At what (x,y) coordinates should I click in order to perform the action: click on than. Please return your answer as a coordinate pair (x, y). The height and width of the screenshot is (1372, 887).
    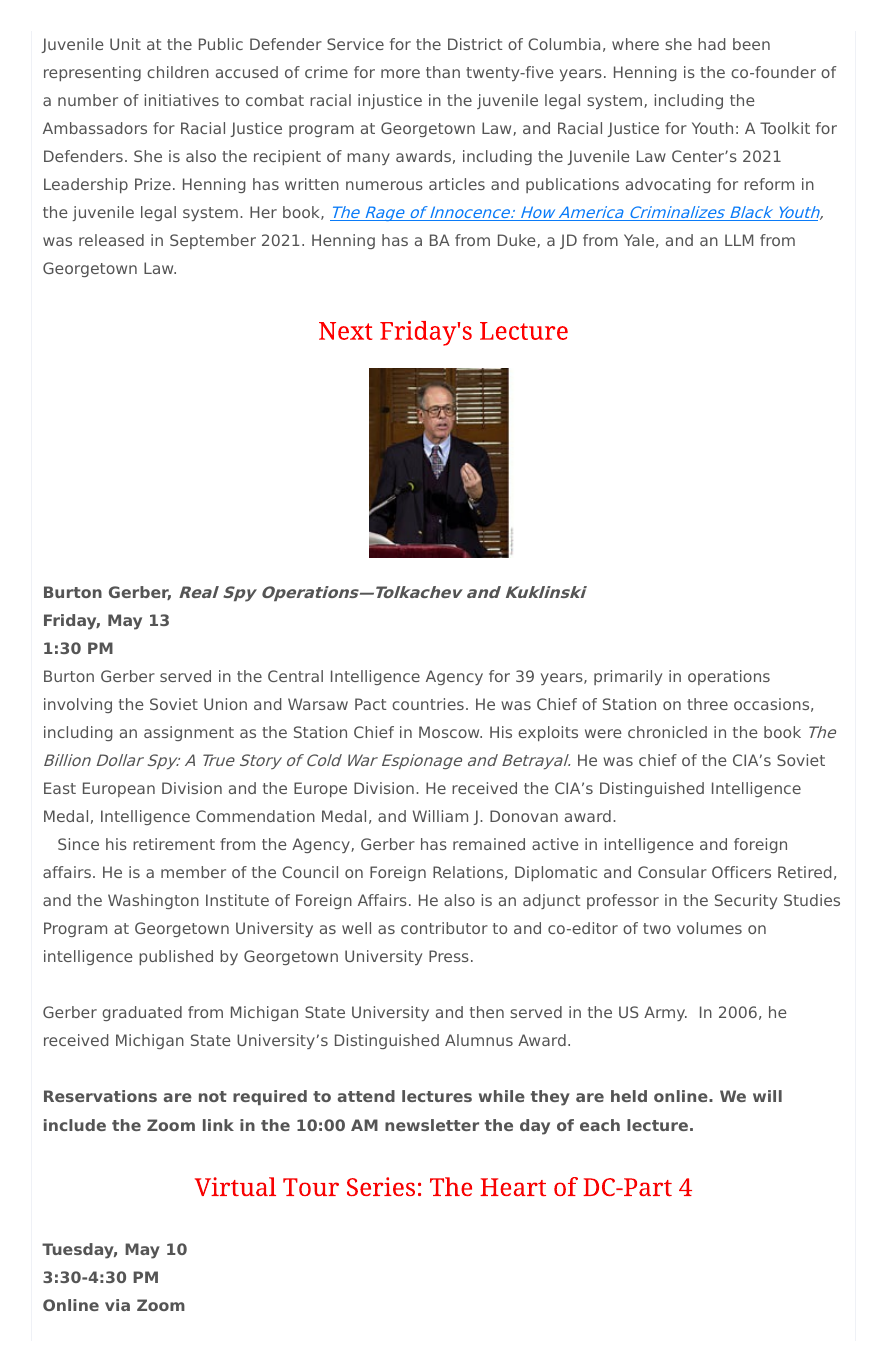
    Looking at the image, I should click on (443, 72).
